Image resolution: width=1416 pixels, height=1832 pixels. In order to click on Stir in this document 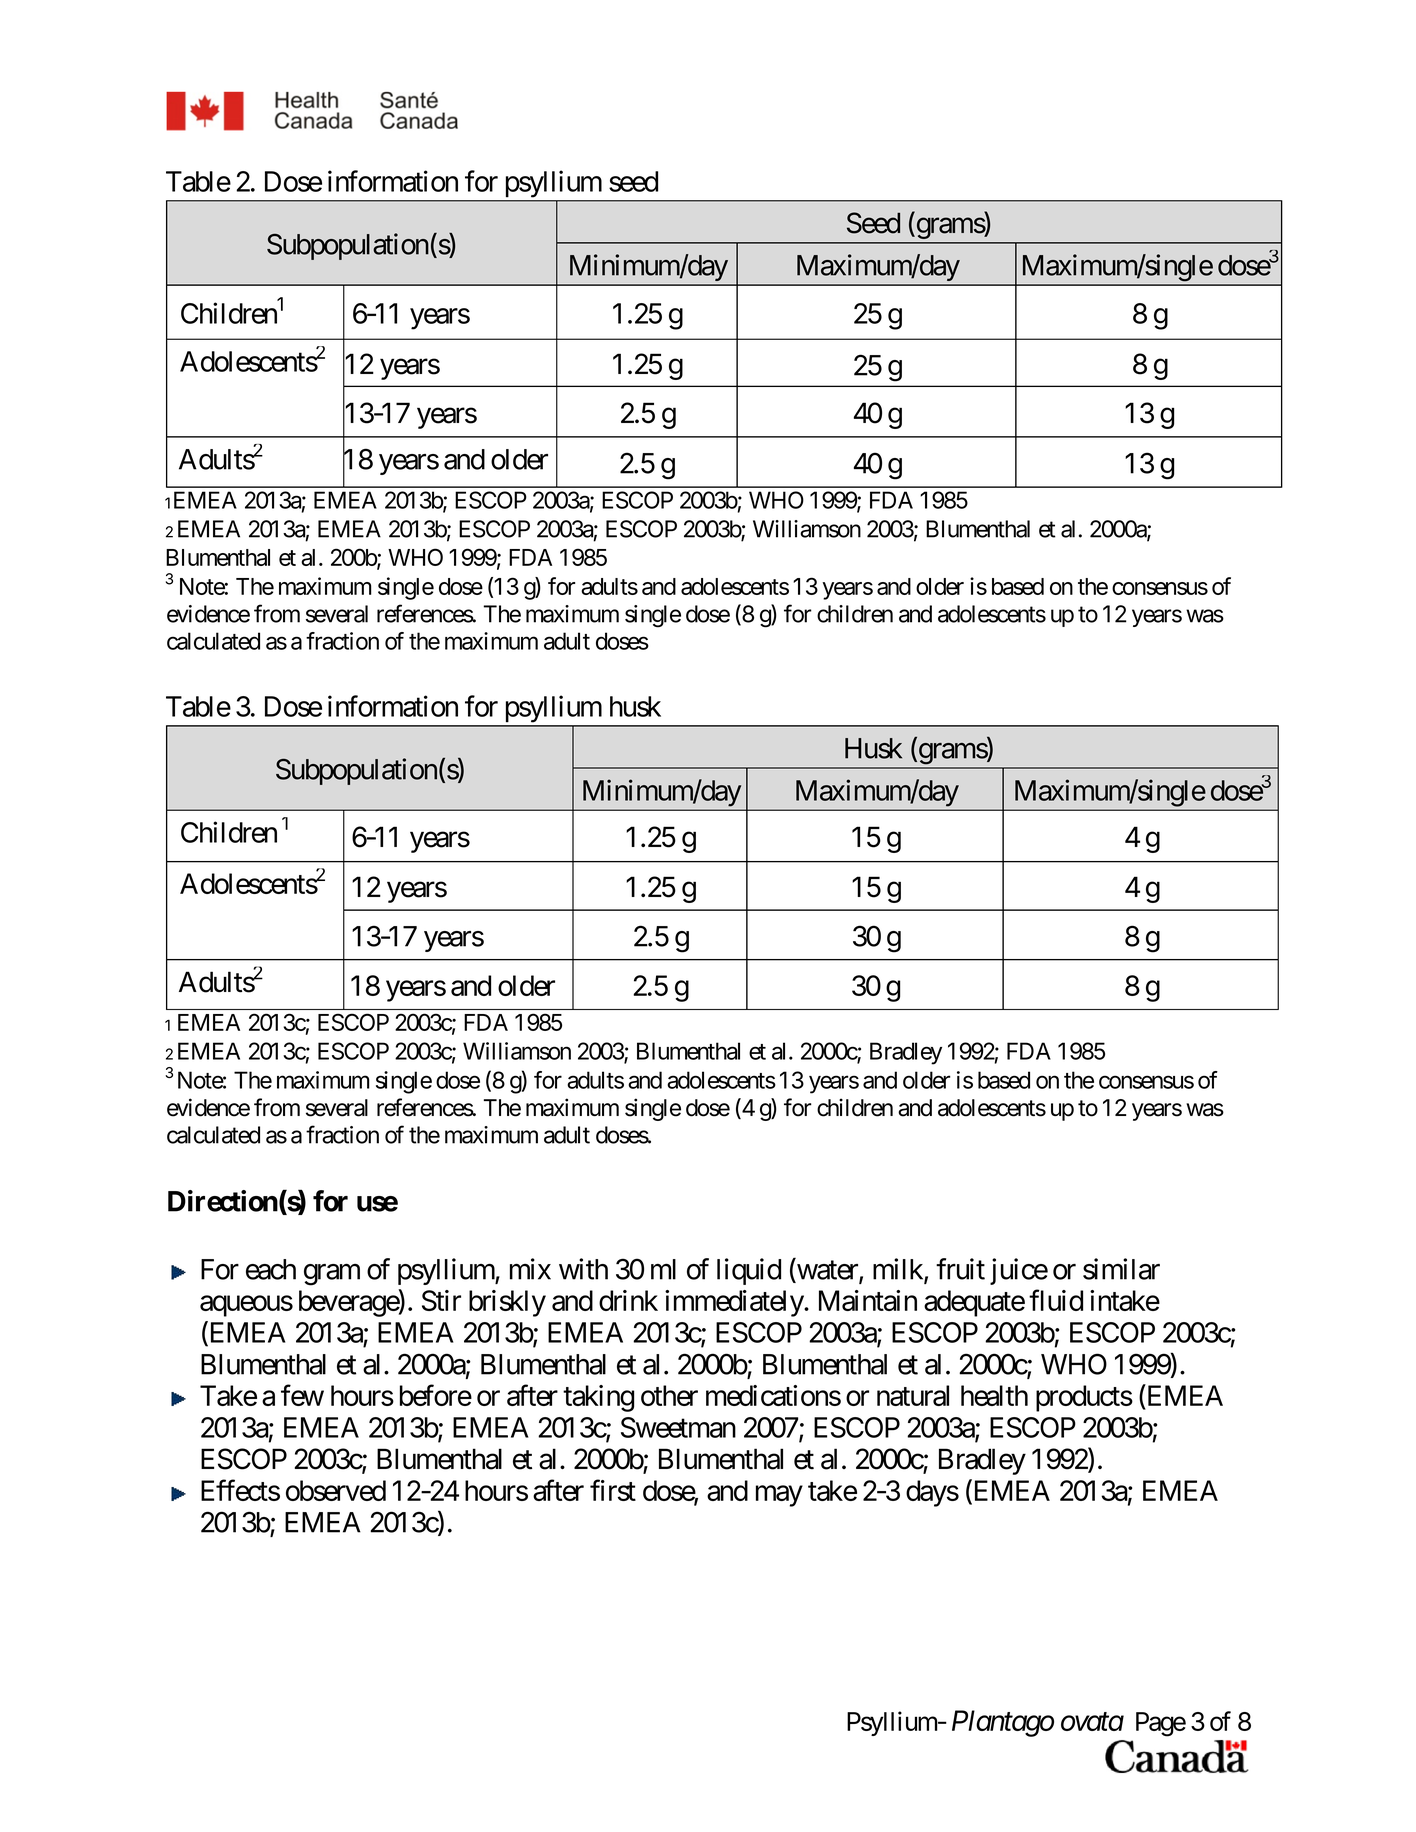, I will do `click(441, 1300)`.
